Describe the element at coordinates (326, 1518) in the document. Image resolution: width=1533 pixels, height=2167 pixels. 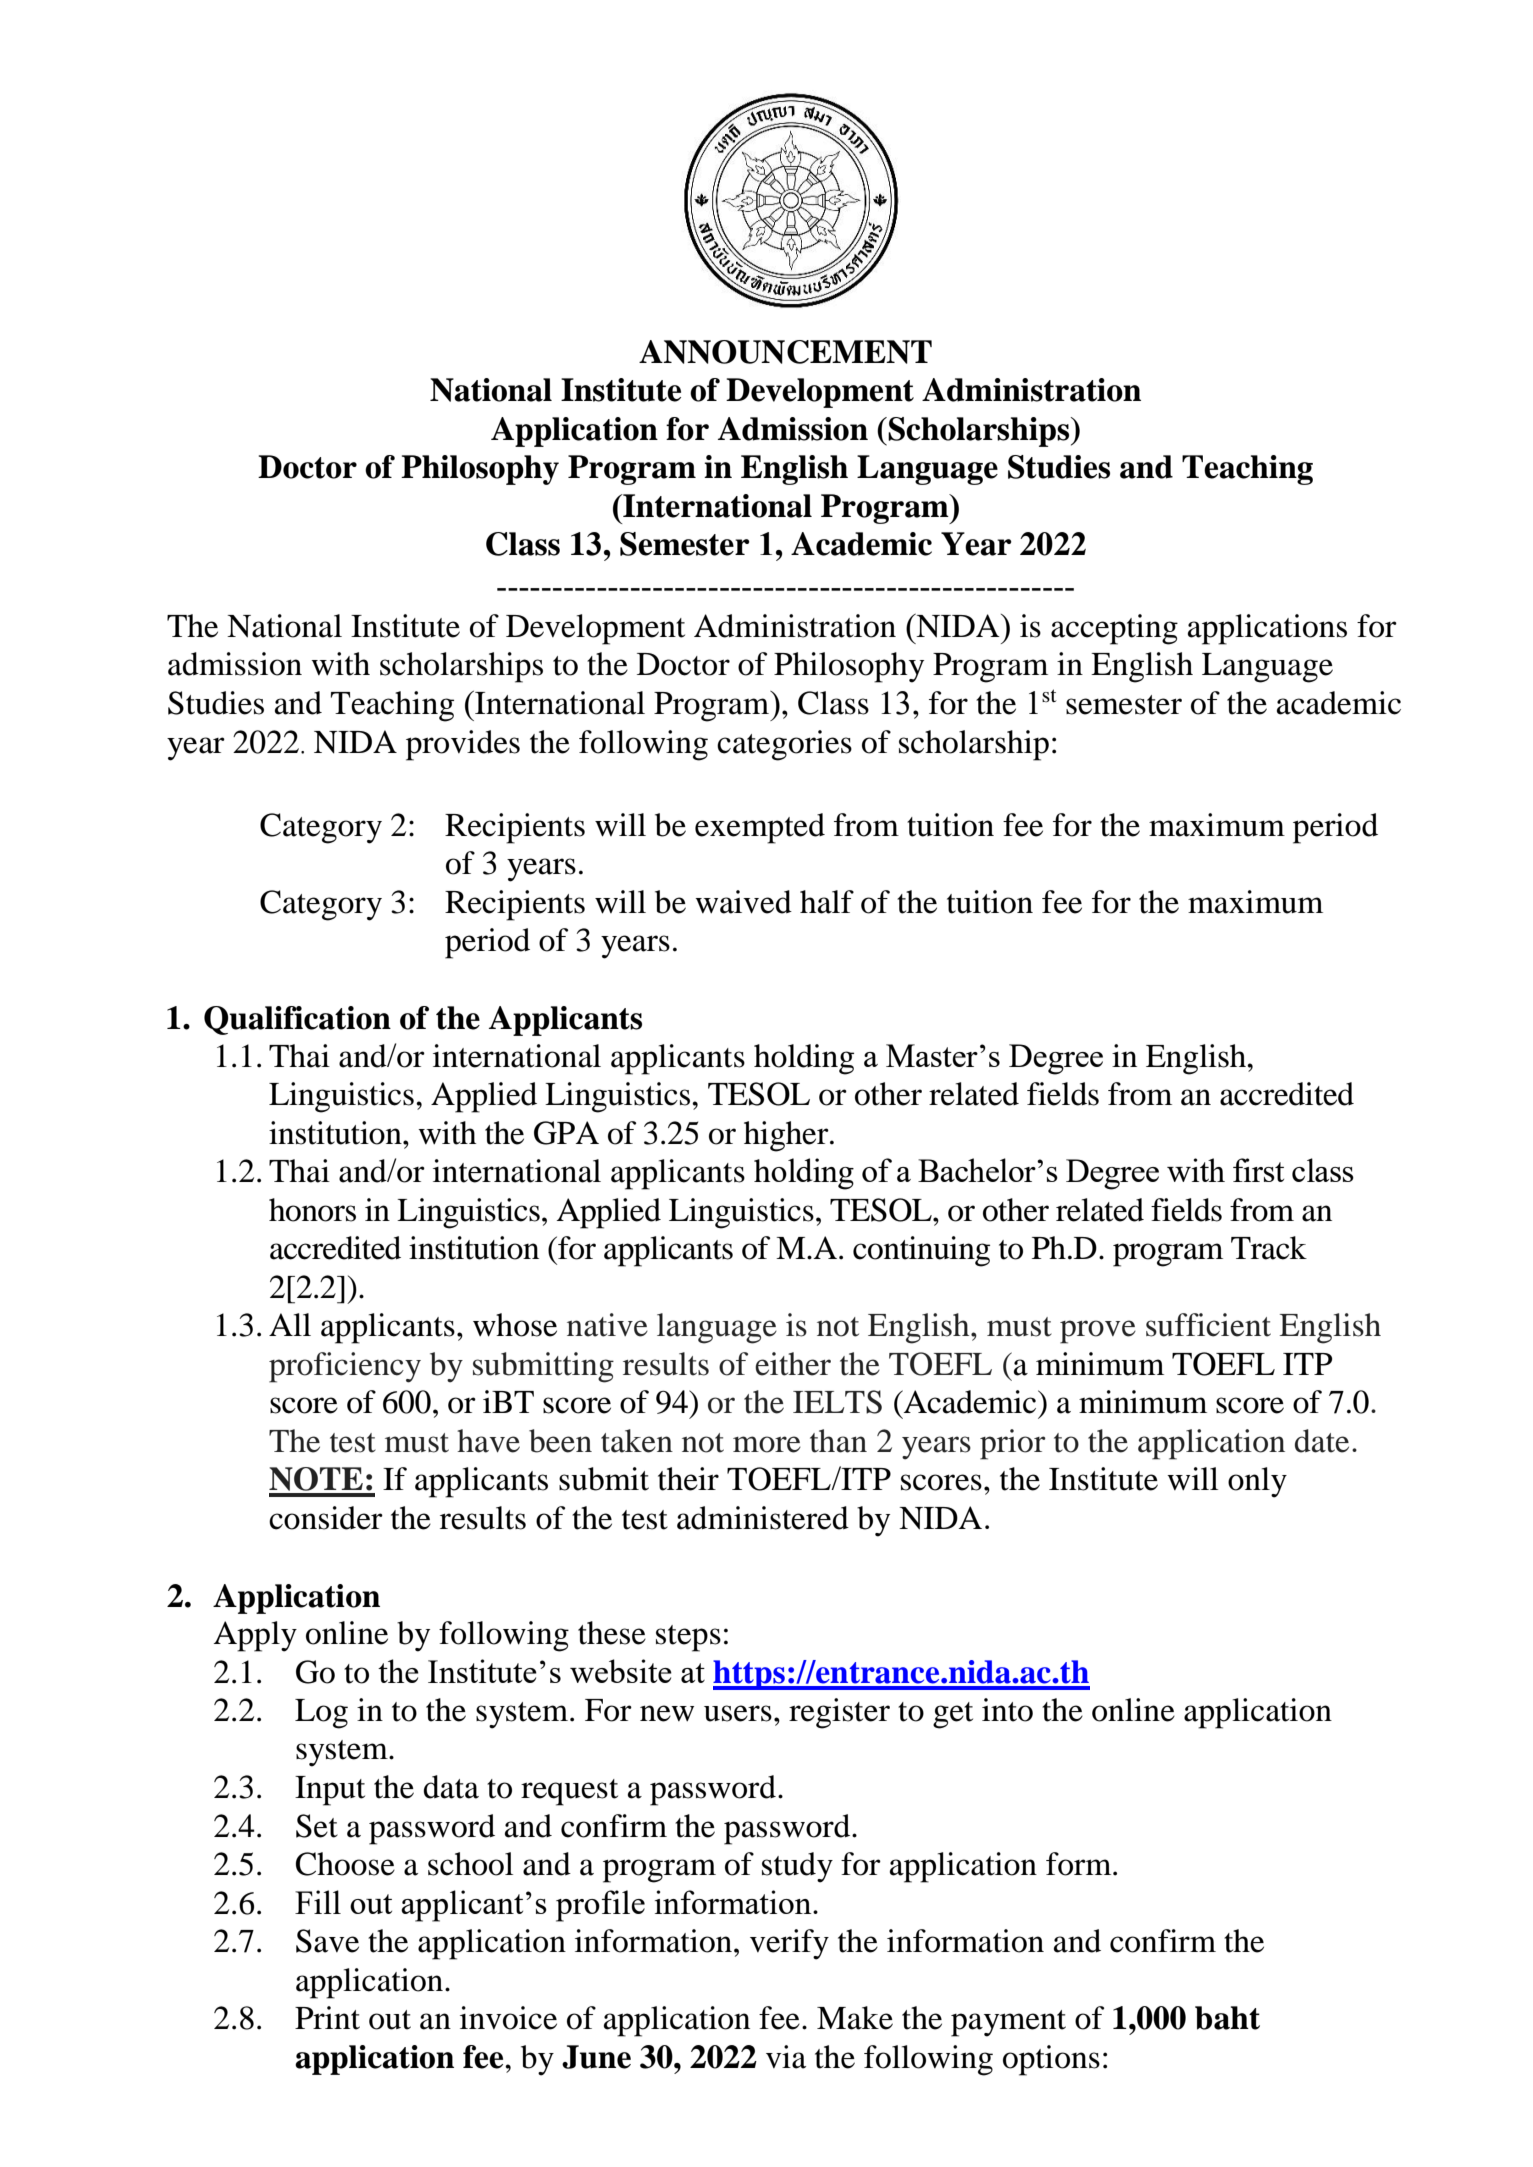
I see `consider` at that location.
